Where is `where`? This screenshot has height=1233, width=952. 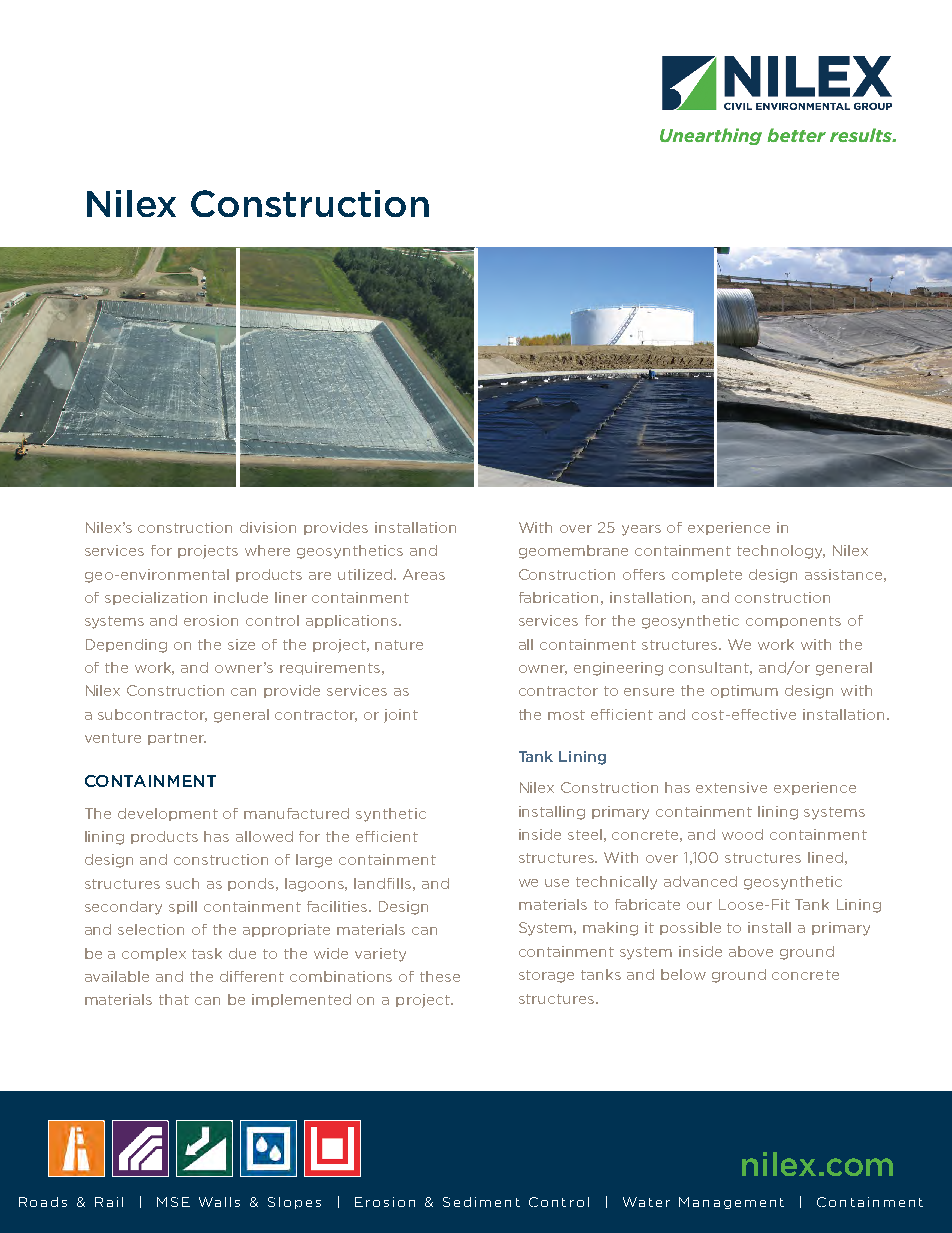 where is located at coordinates (267, 550).
